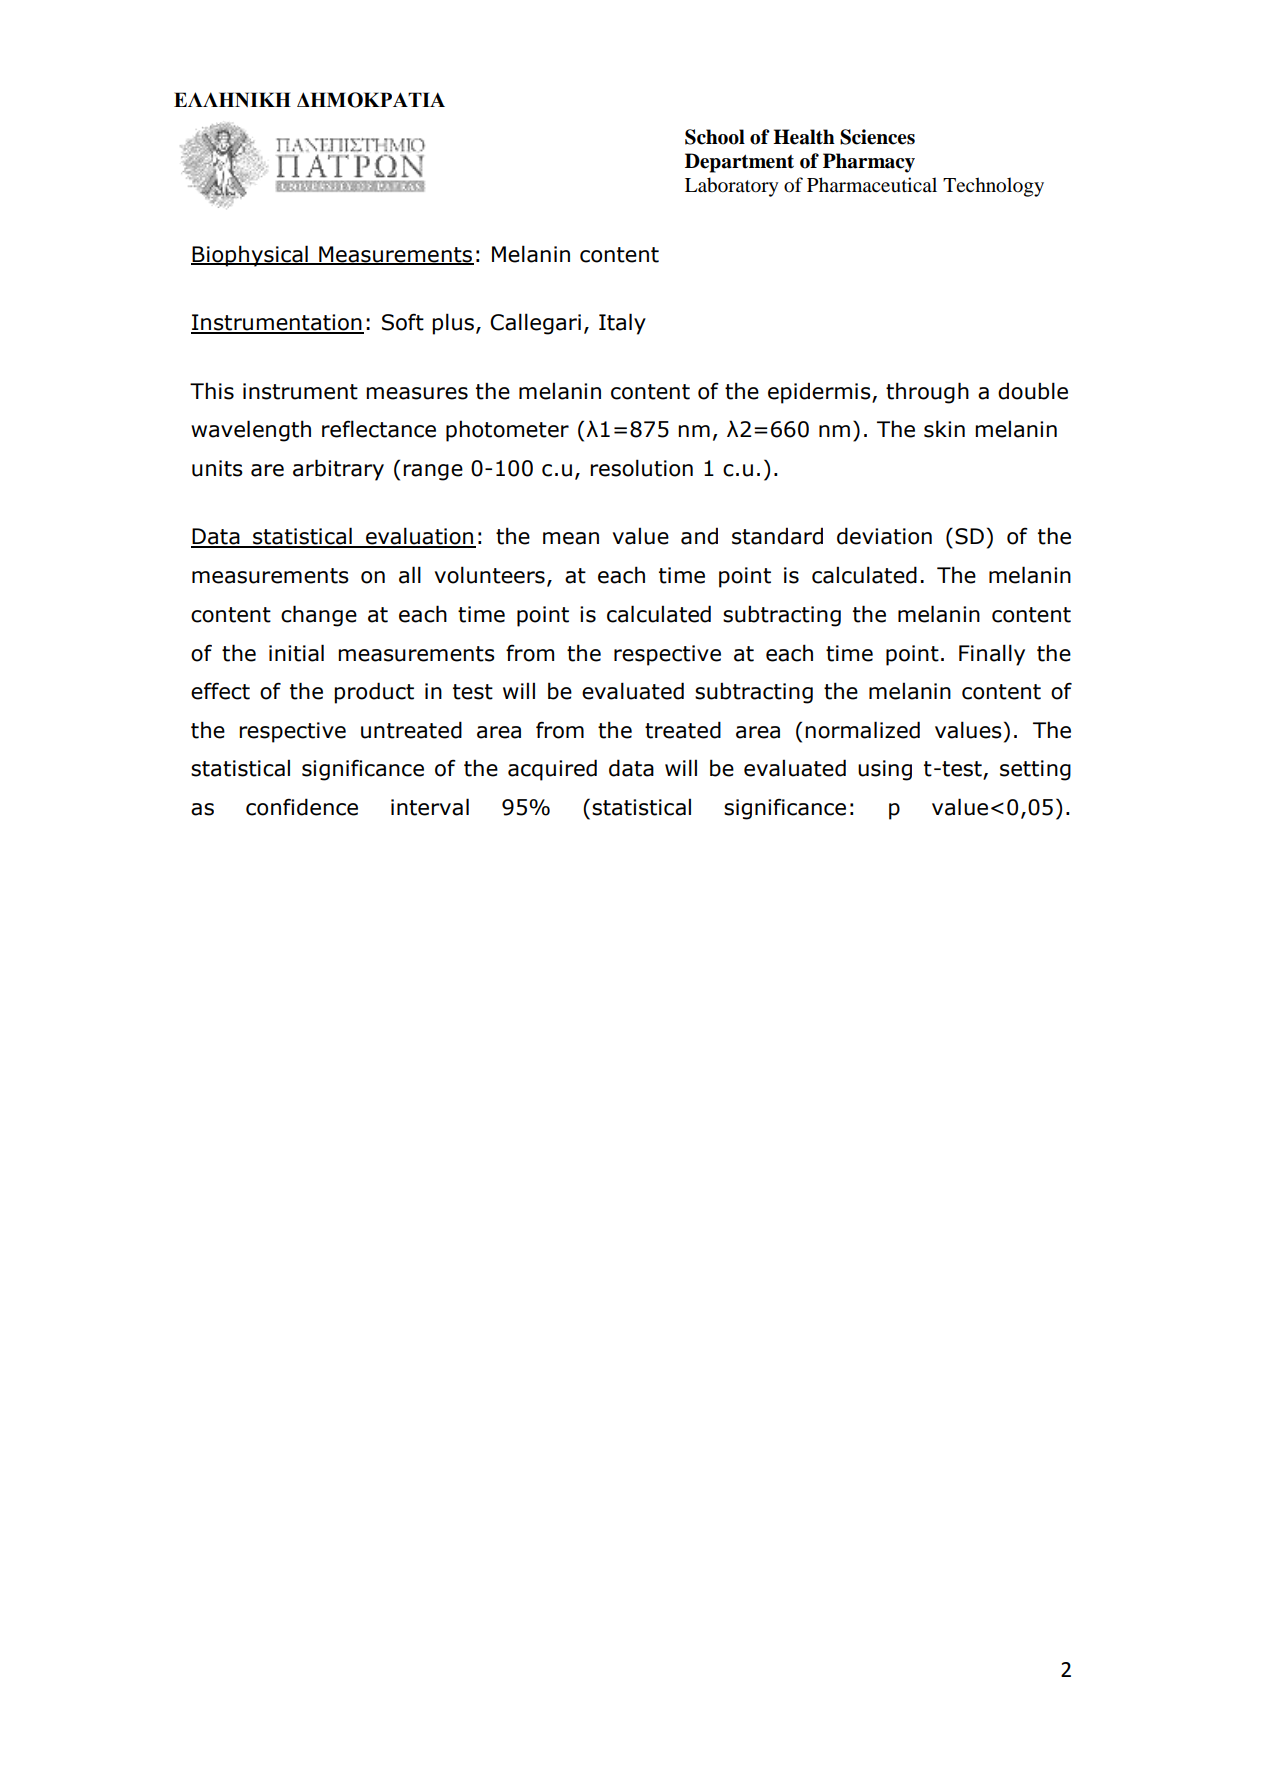  Describe the element at coordinates (552, 770) in the screenshot. I see `acquired` at that location.
